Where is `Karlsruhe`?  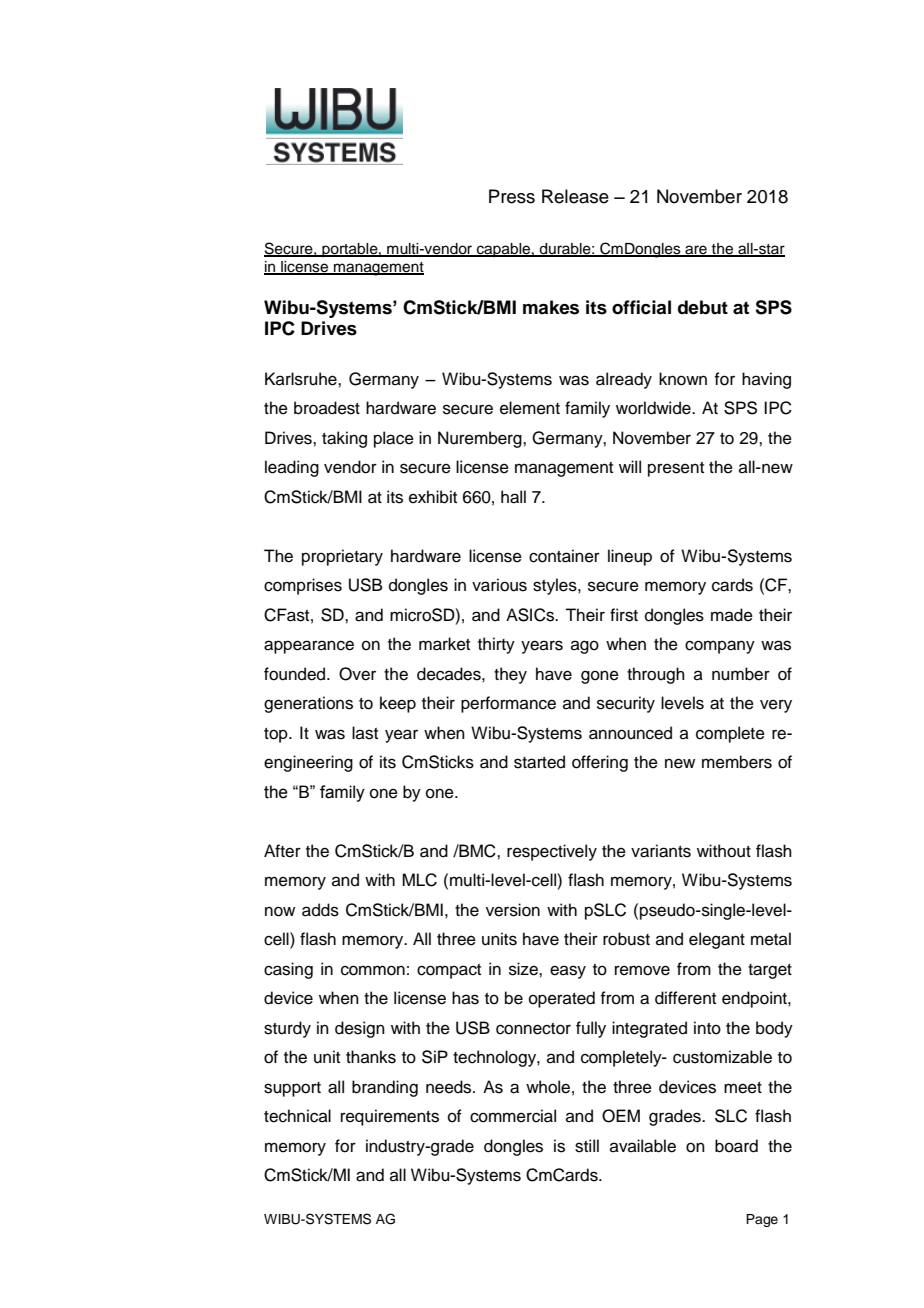
Karlsruhe is located at coordinates (302, 379).
